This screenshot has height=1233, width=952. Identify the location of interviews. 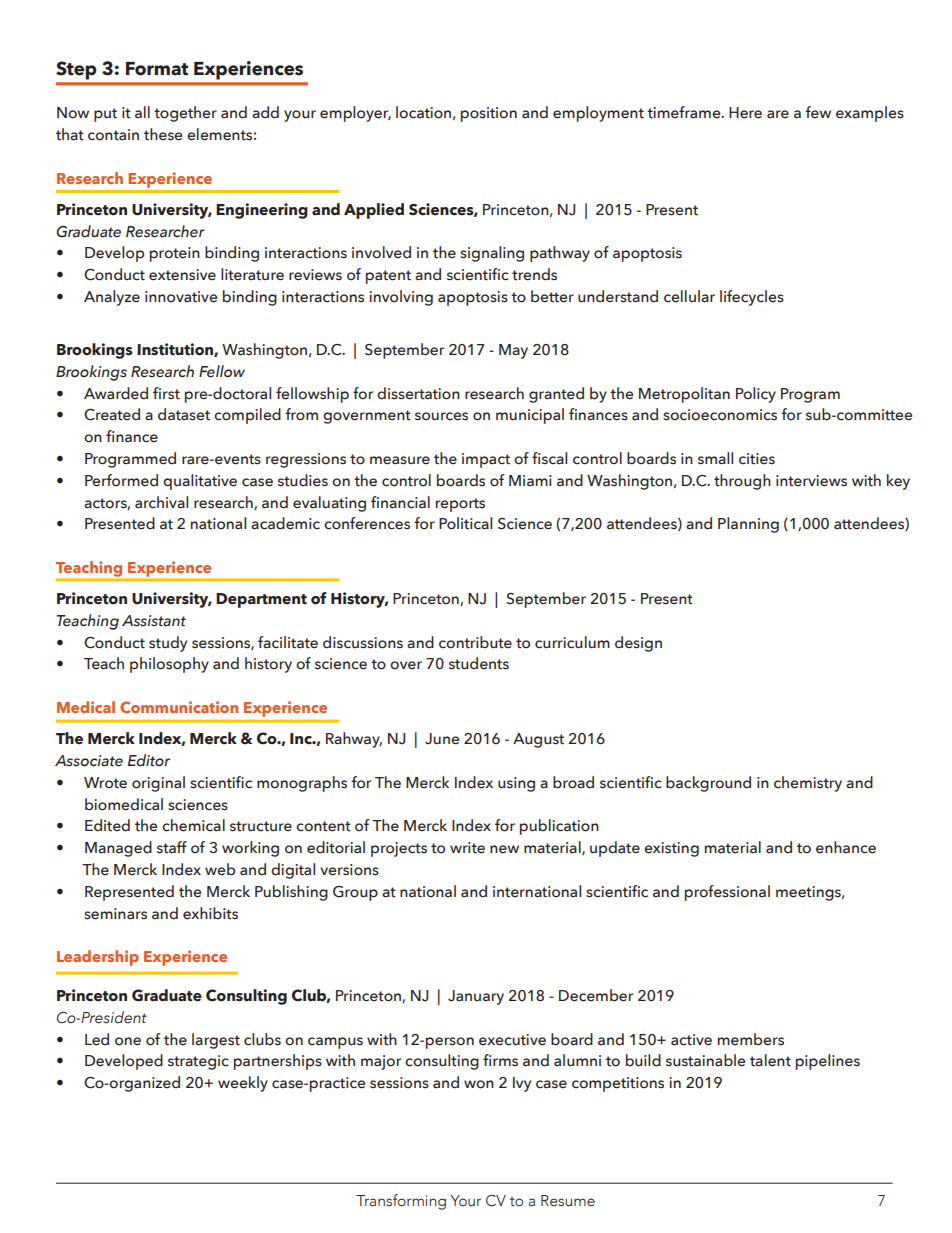
(811, 481).
